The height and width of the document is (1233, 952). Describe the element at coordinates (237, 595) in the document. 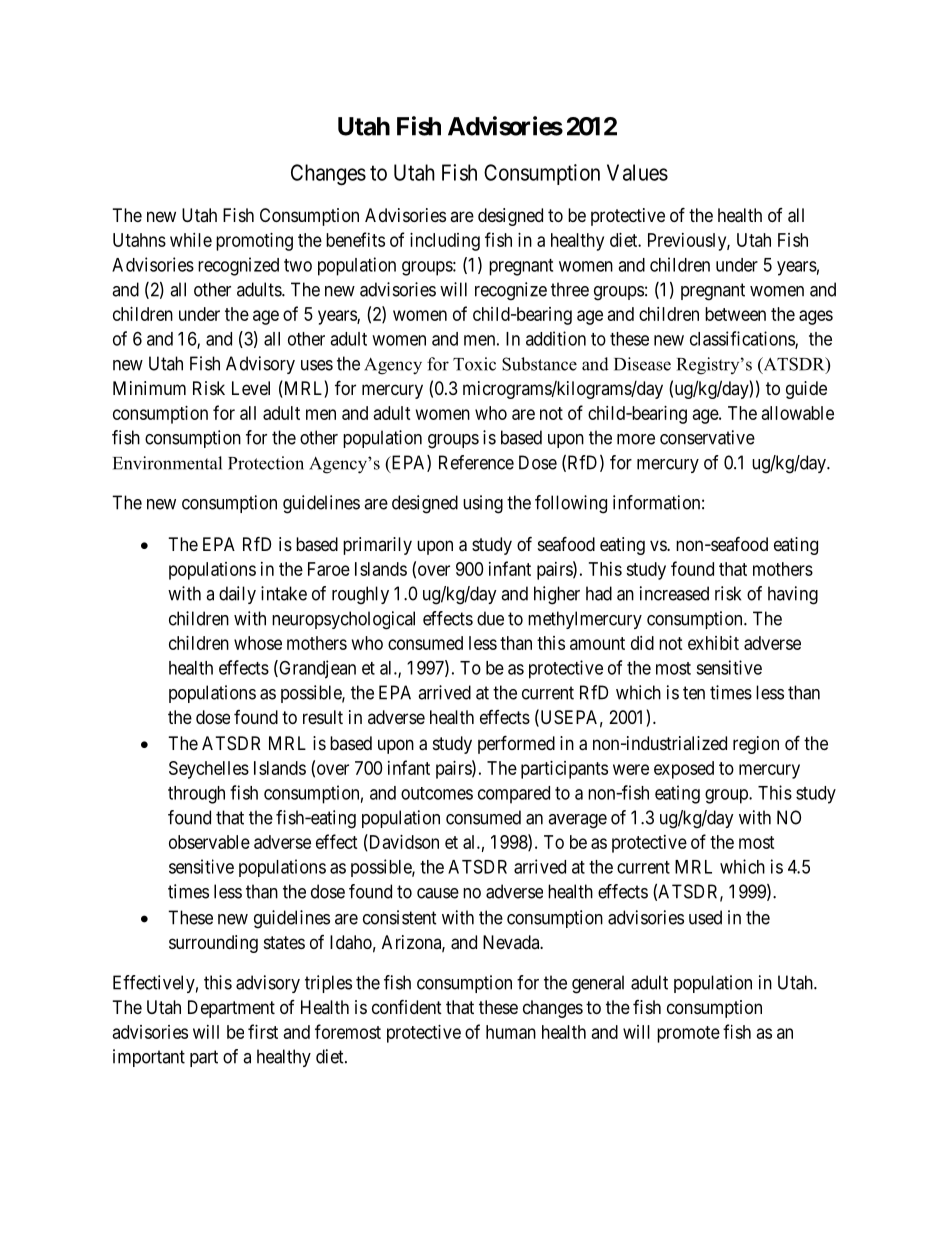

I see `daily` at that location.
